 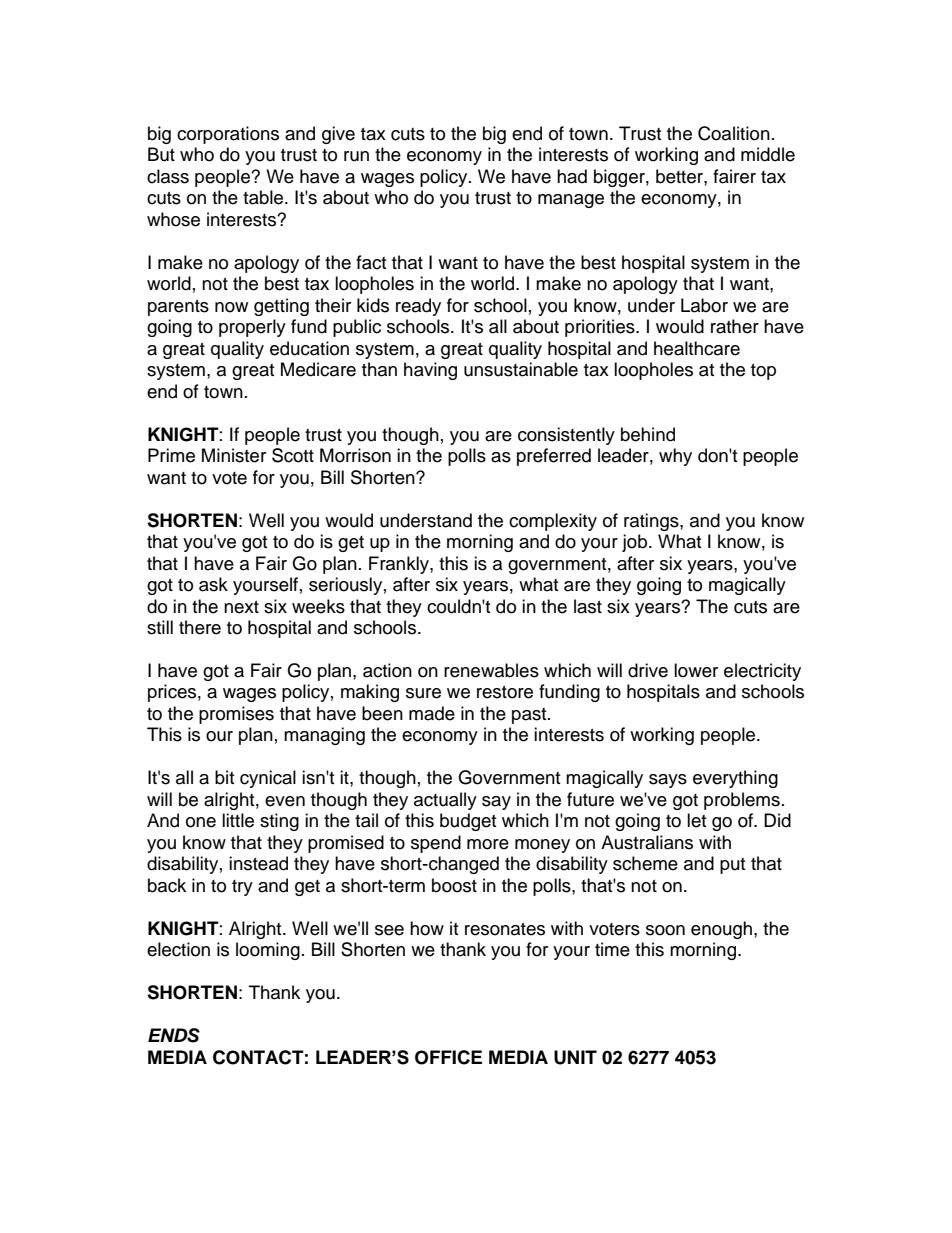 I want to click on having, so click(x=430, y=371).
